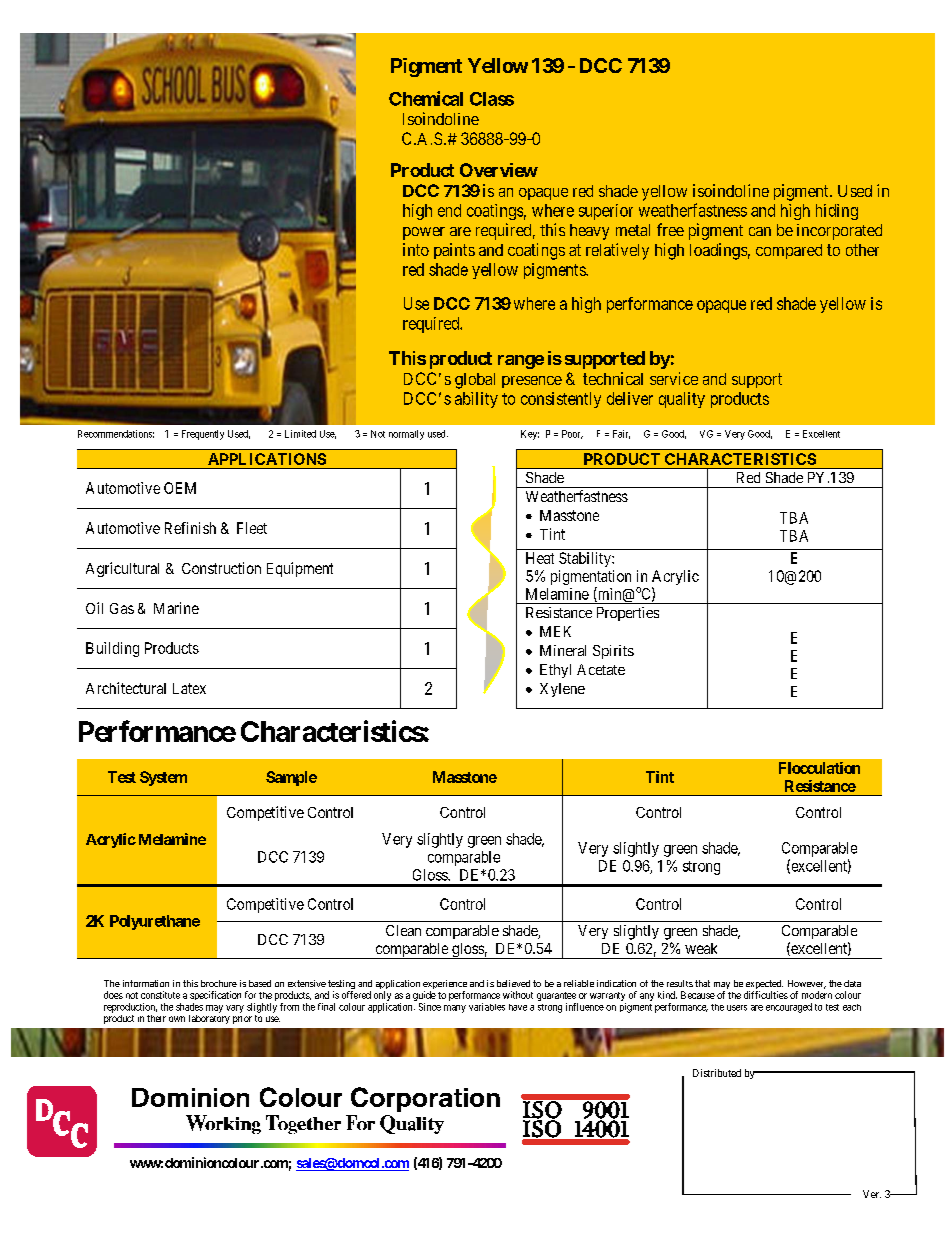 The height and width of the page is (1233, 952). What do you see at coordinates (487, 1007) in the page?
I see `variables` at bounding box center [487, 1007].
